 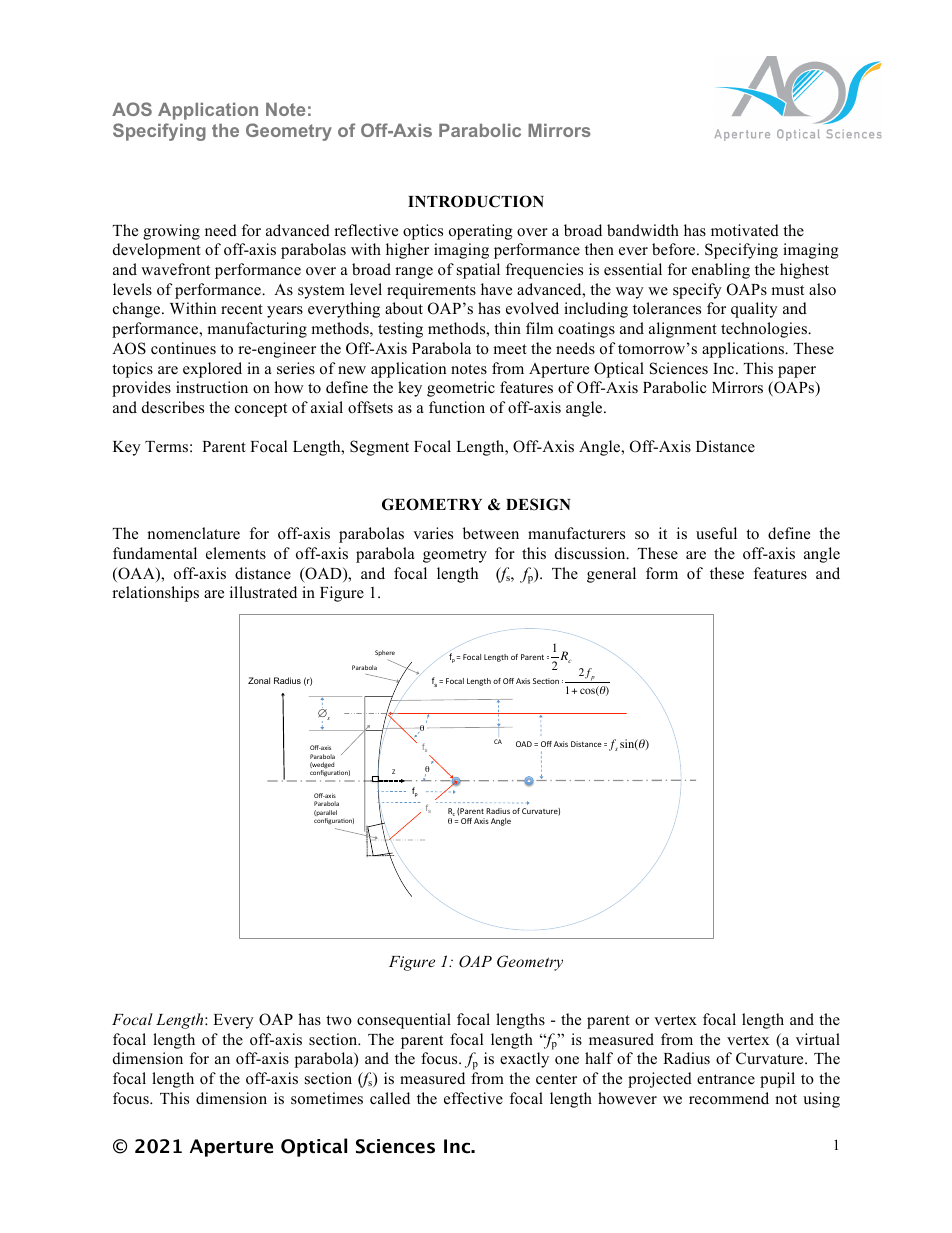 I want to click on between, so click(x=491, y=533).
